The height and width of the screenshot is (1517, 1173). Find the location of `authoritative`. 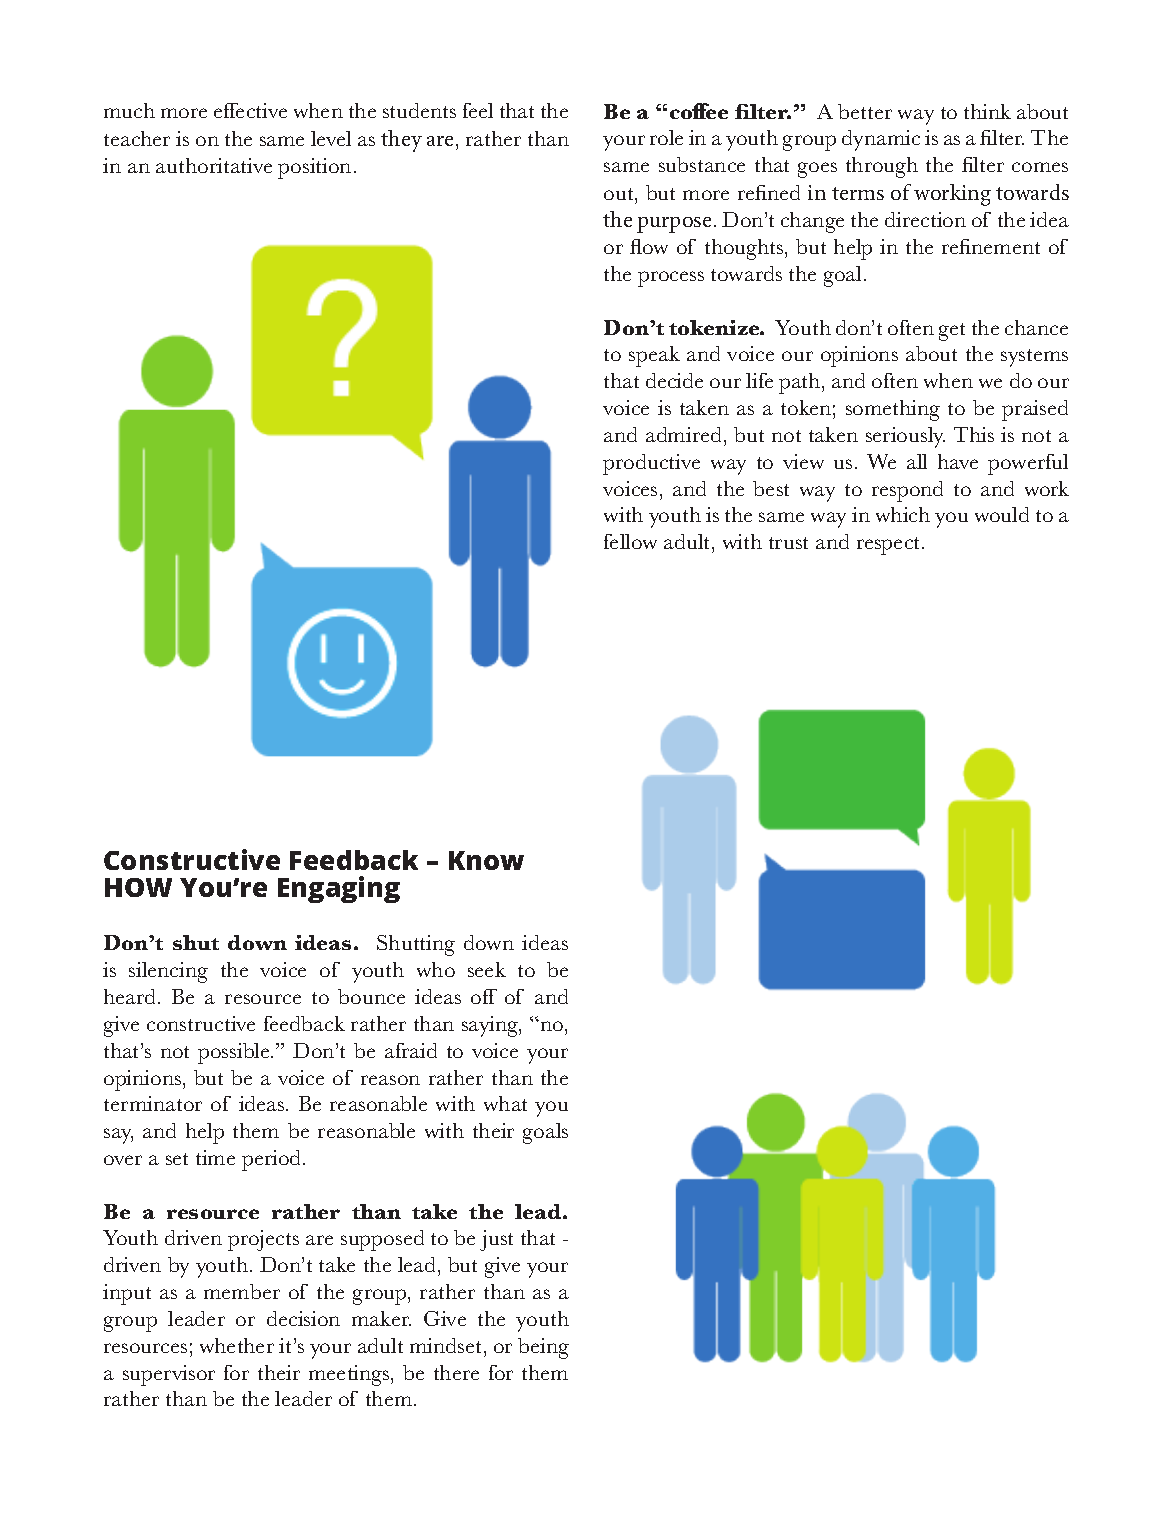

authoritative is located at coordinates (214, 165).
